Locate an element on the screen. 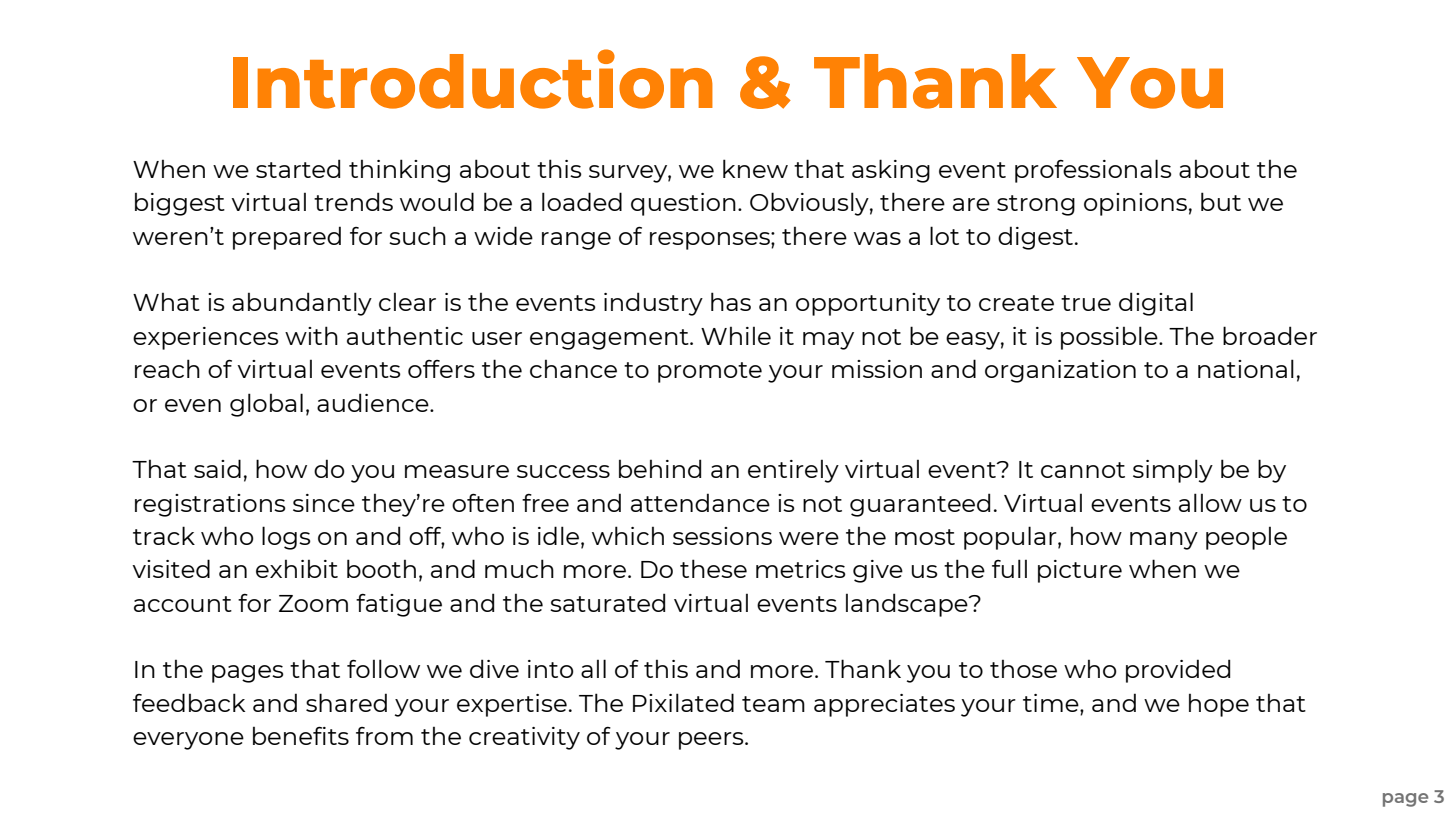  Introduction is located at coordinates (473, 79).
